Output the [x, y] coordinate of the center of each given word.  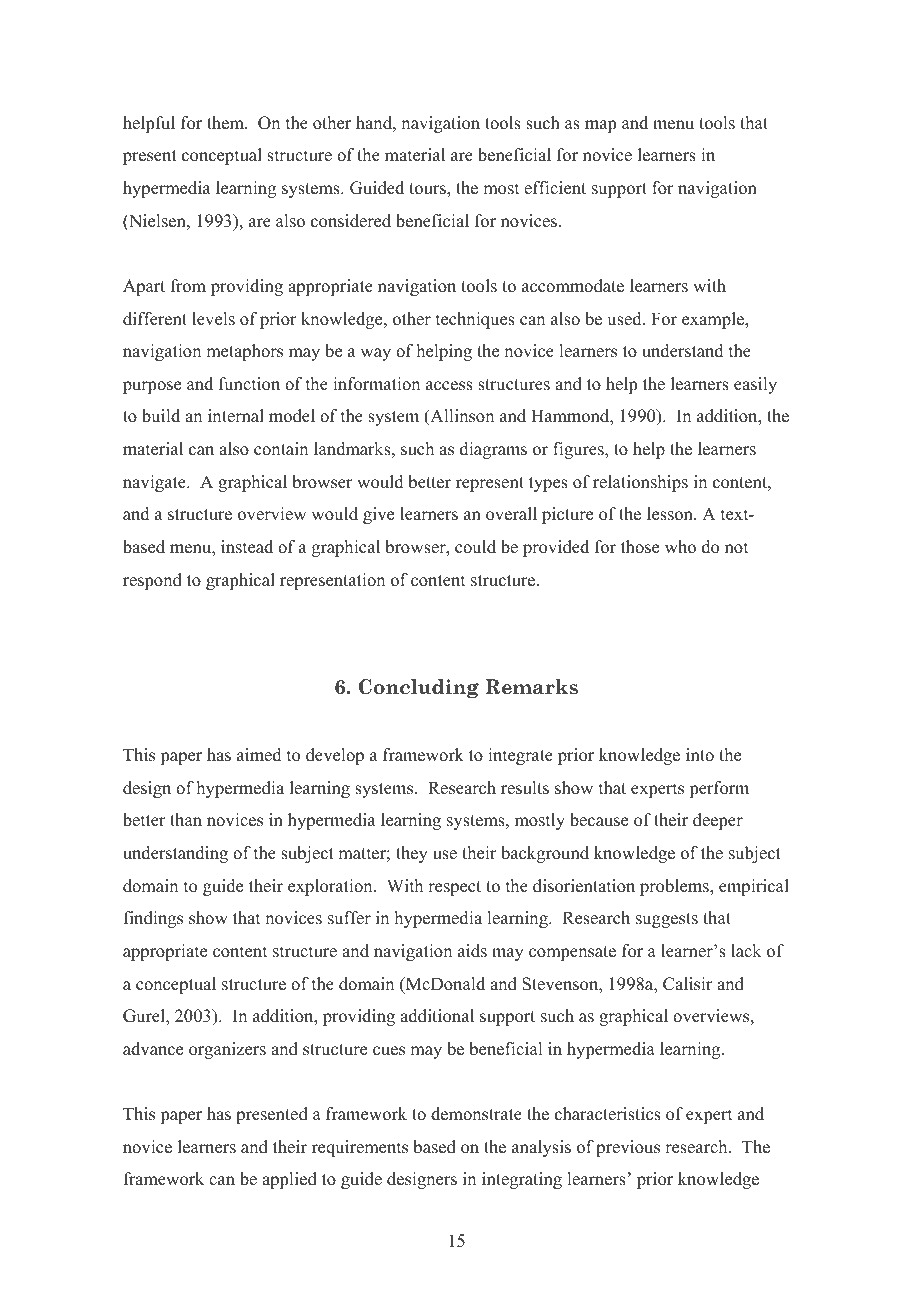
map [600, 126]
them [226, 123]
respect [454, 888]
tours [428, 189]
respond [152, 581]
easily [755, 385]
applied [289, 1180]
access [449, 386]
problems [675, 887]
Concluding [419, 688]
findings [153, 919]
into [700, 755]
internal [236, 416]
